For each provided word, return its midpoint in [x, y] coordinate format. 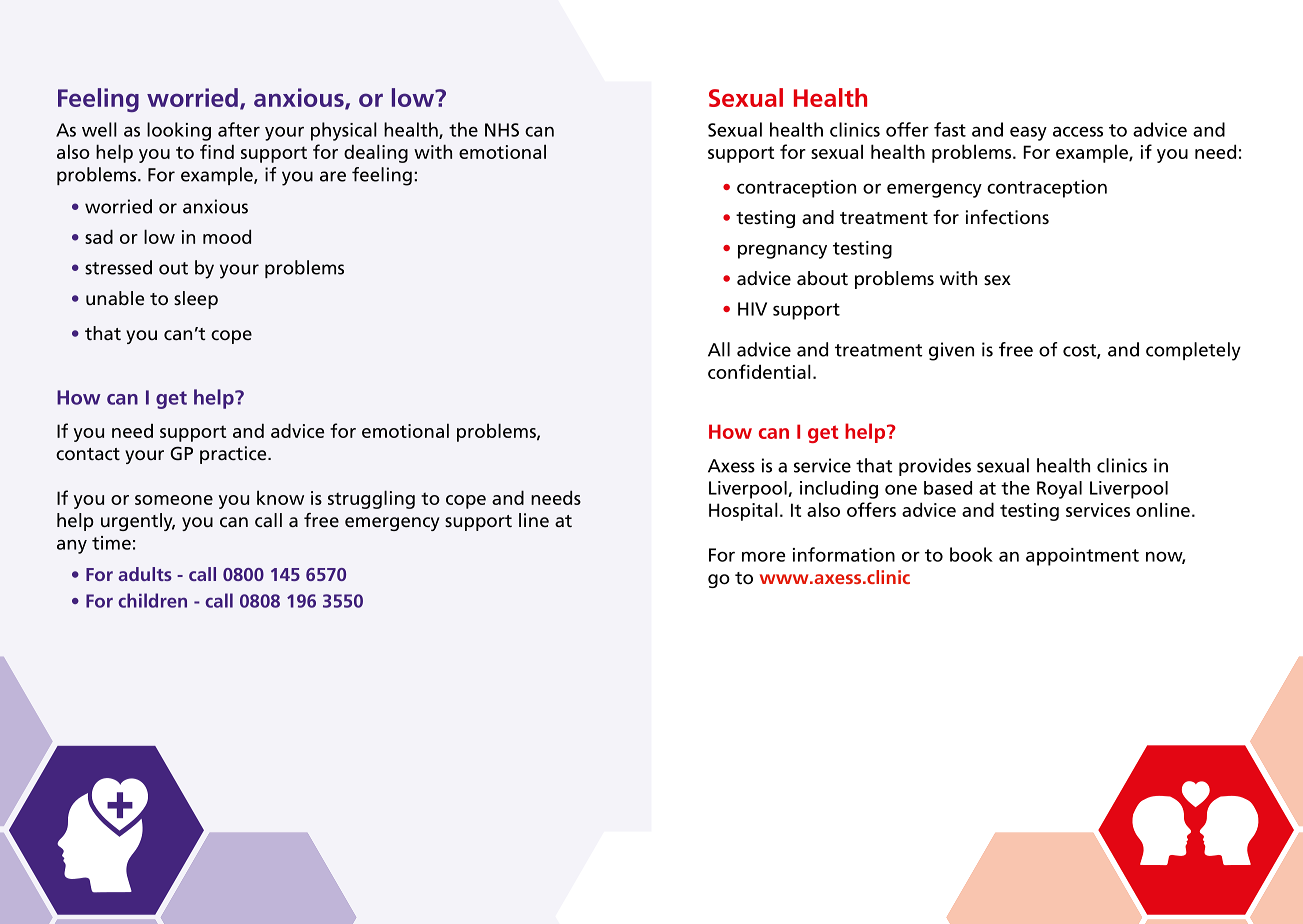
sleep [196, 300]
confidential [759, 371]
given [951, 351]
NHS [502, 130]
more [763, 556]
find [217, 151]
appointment [1082, 557]
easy [1028, 134]
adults [145, 574]
